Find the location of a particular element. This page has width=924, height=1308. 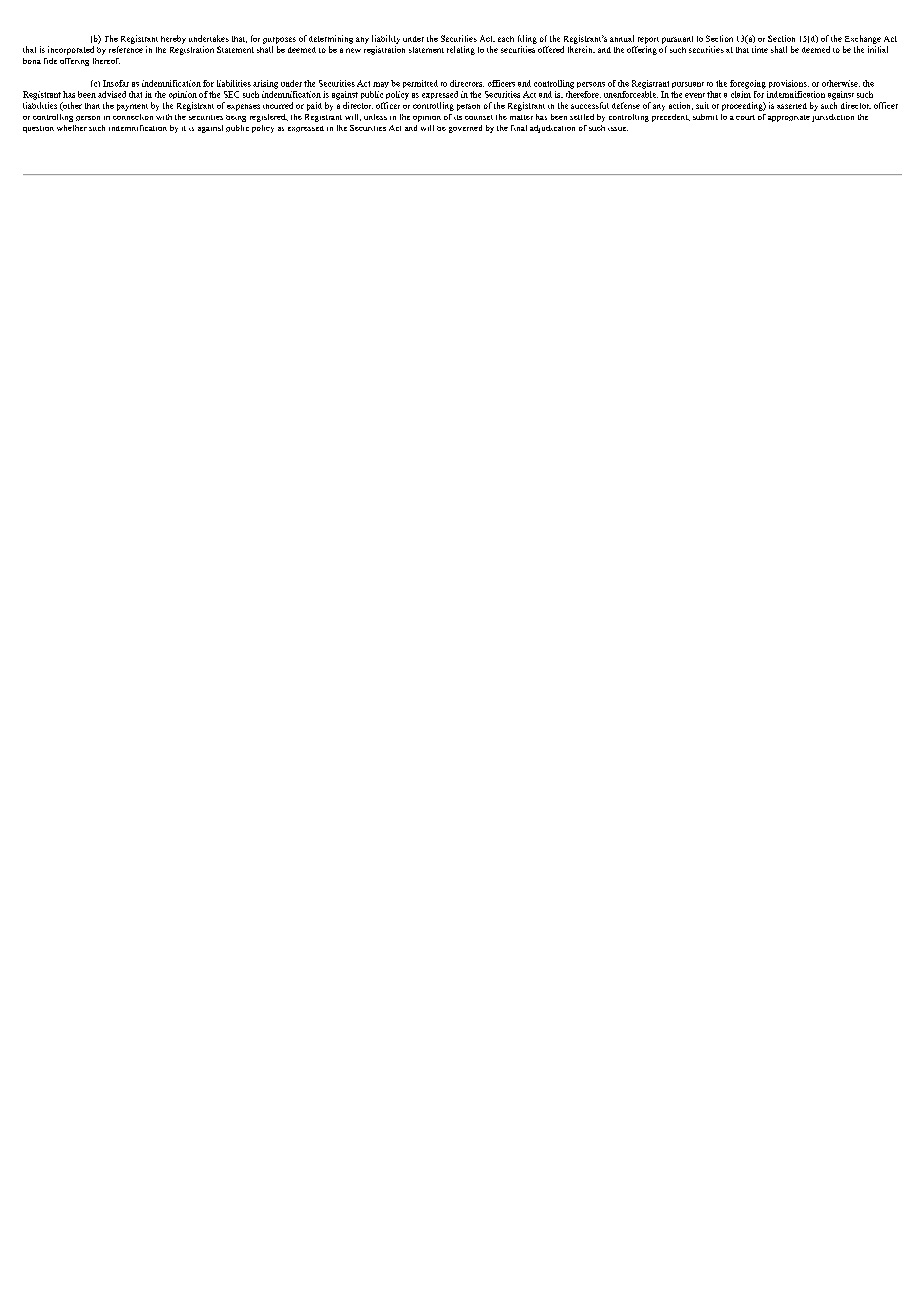

relating is located at coordinates (461, 50).
